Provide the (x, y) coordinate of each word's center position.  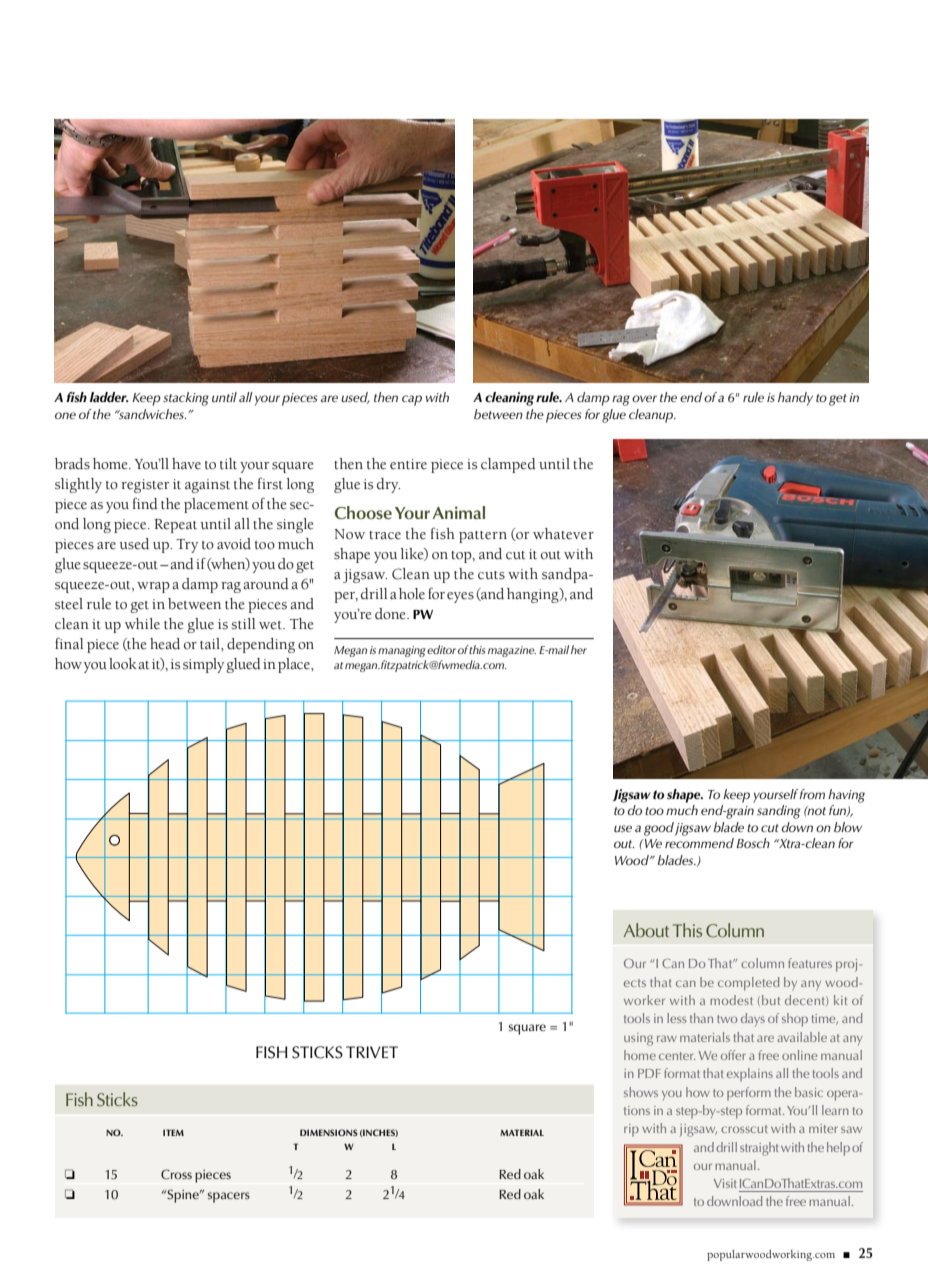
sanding (778, 812)
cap (412, 400)
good (659, 829)
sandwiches (151, 414)
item (173, 1132)
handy (795, 399)
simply (203, 665)
